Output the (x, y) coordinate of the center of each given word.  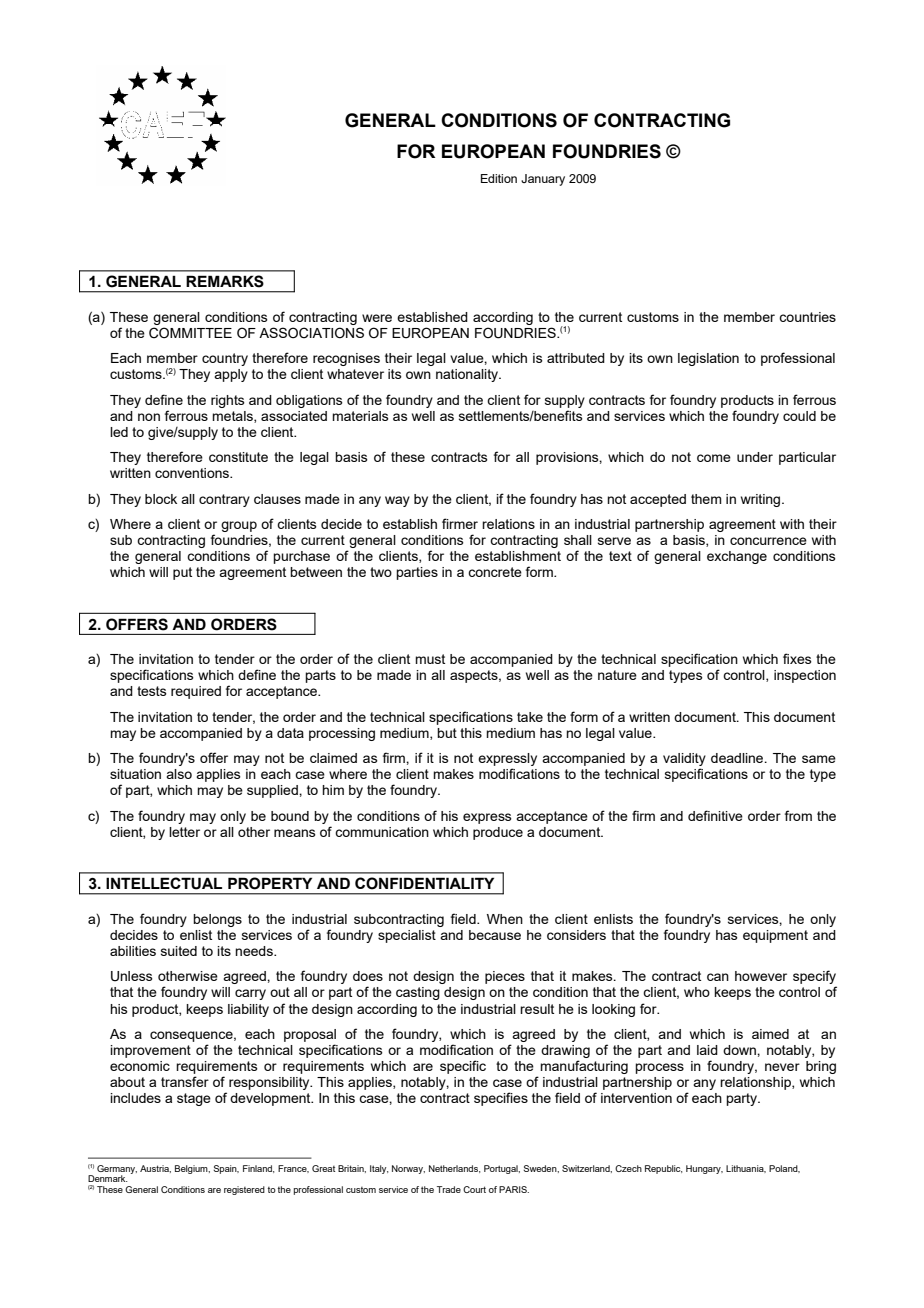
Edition (499, 178)
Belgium (192, 1169)
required (196, 692)
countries (807, 317)
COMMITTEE (190, 333)
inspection (805, 676)
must (430, 659)
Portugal (502, 1169)
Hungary (704, 1169)
